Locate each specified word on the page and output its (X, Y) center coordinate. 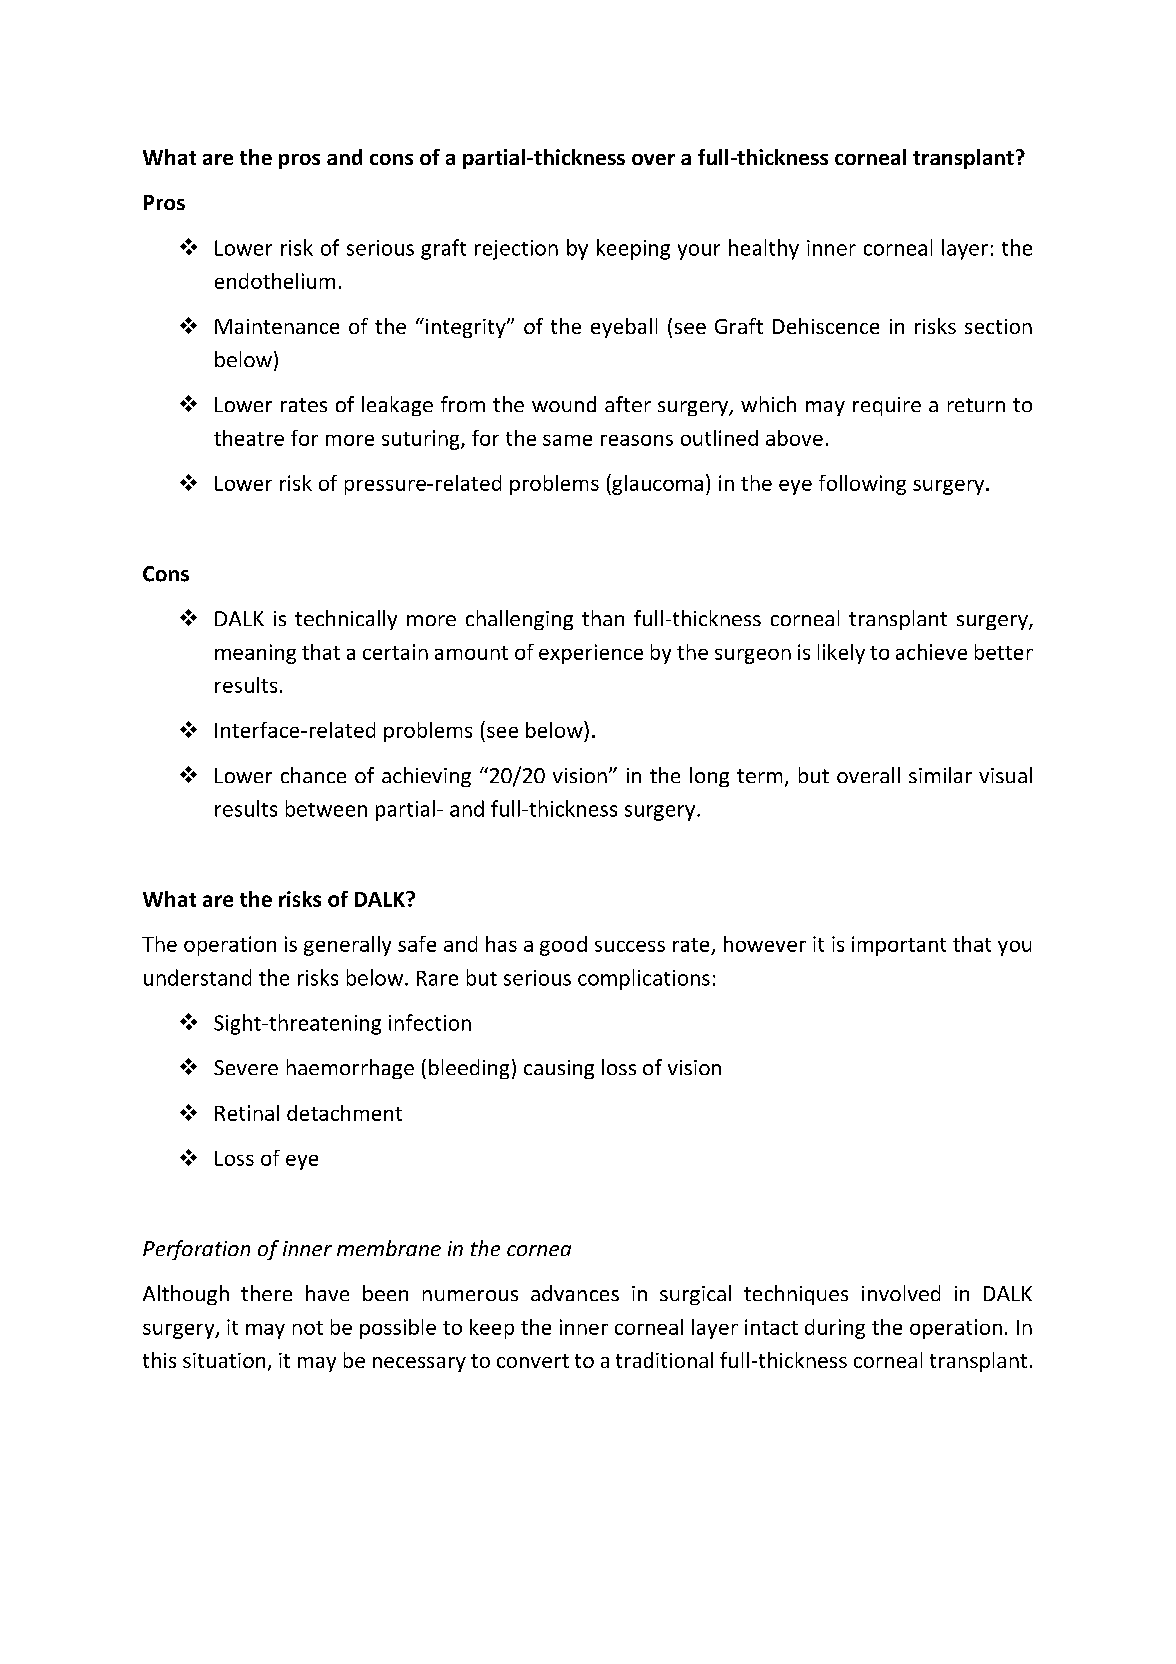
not (308, 1328)
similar (940, 775)
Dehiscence (826, 326)
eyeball (624, 328)
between (326, 808)
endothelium (275, 281)
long (709, 777)
